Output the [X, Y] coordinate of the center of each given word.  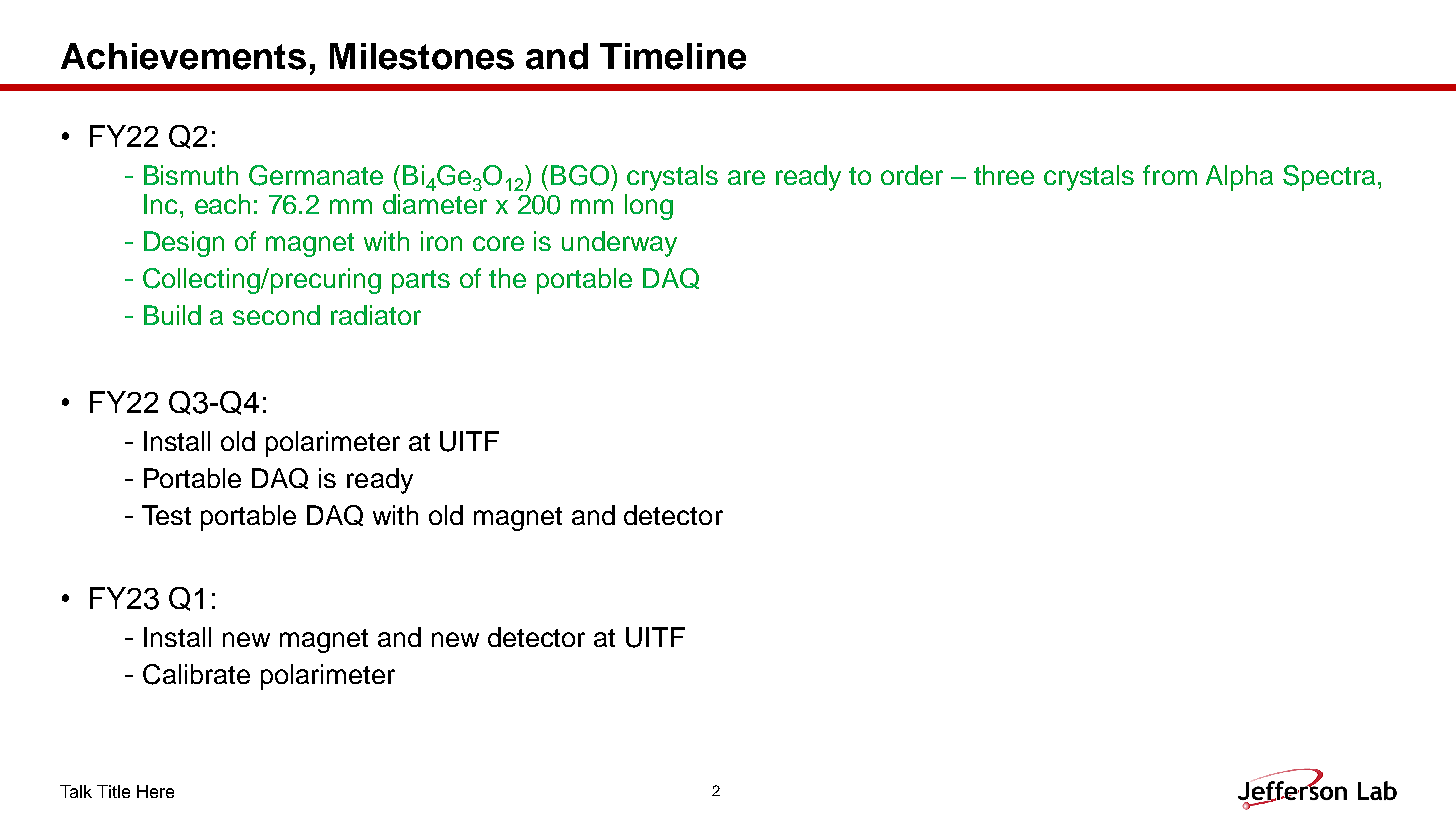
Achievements [183, 56]
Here [155, 791]
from [1170, 175]
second [276, 315]
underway [619, 244]
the [507, 278]
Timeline [673, 56]
